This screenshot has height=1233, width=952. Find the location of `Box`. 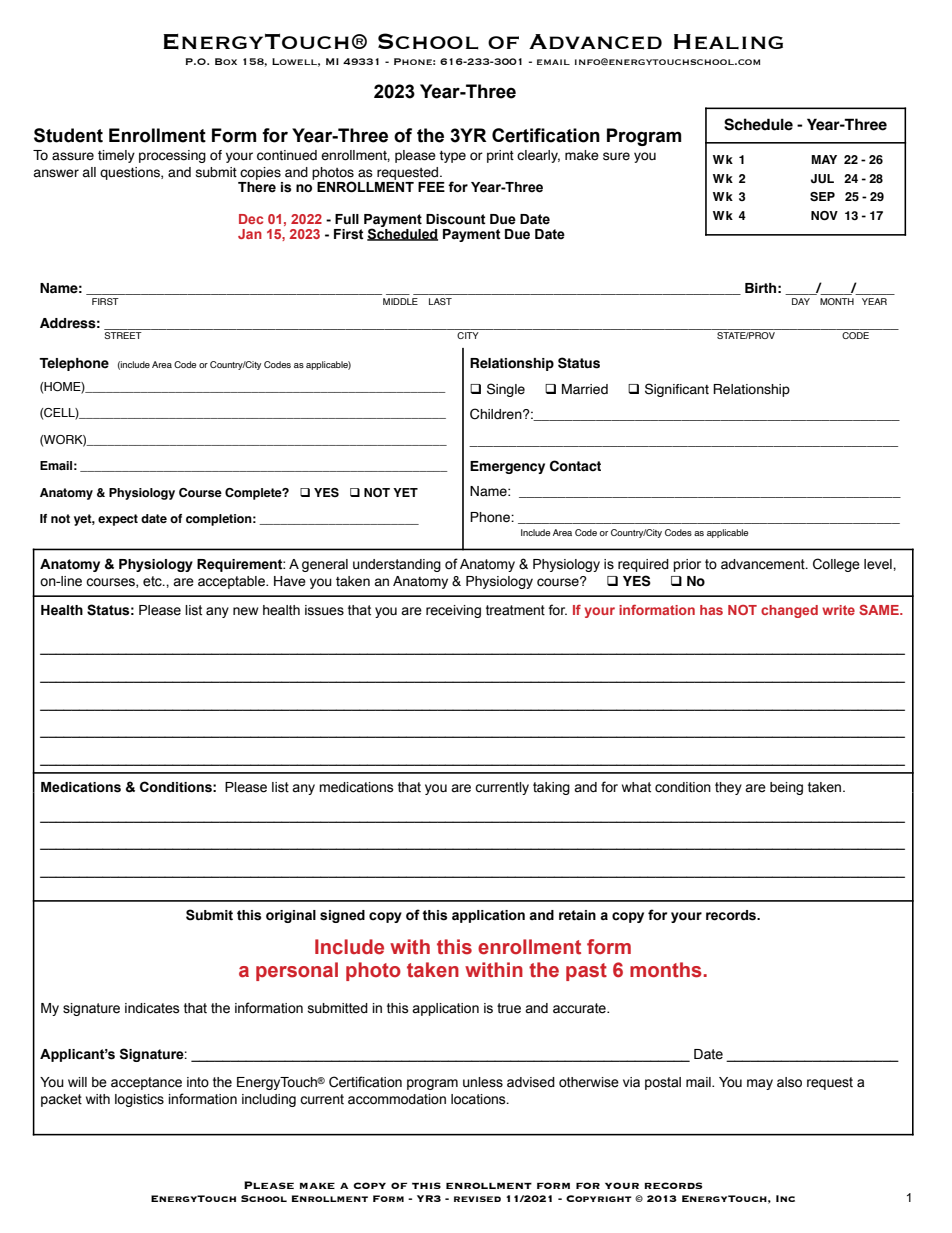

Box is located at coordinates (226, 61).
